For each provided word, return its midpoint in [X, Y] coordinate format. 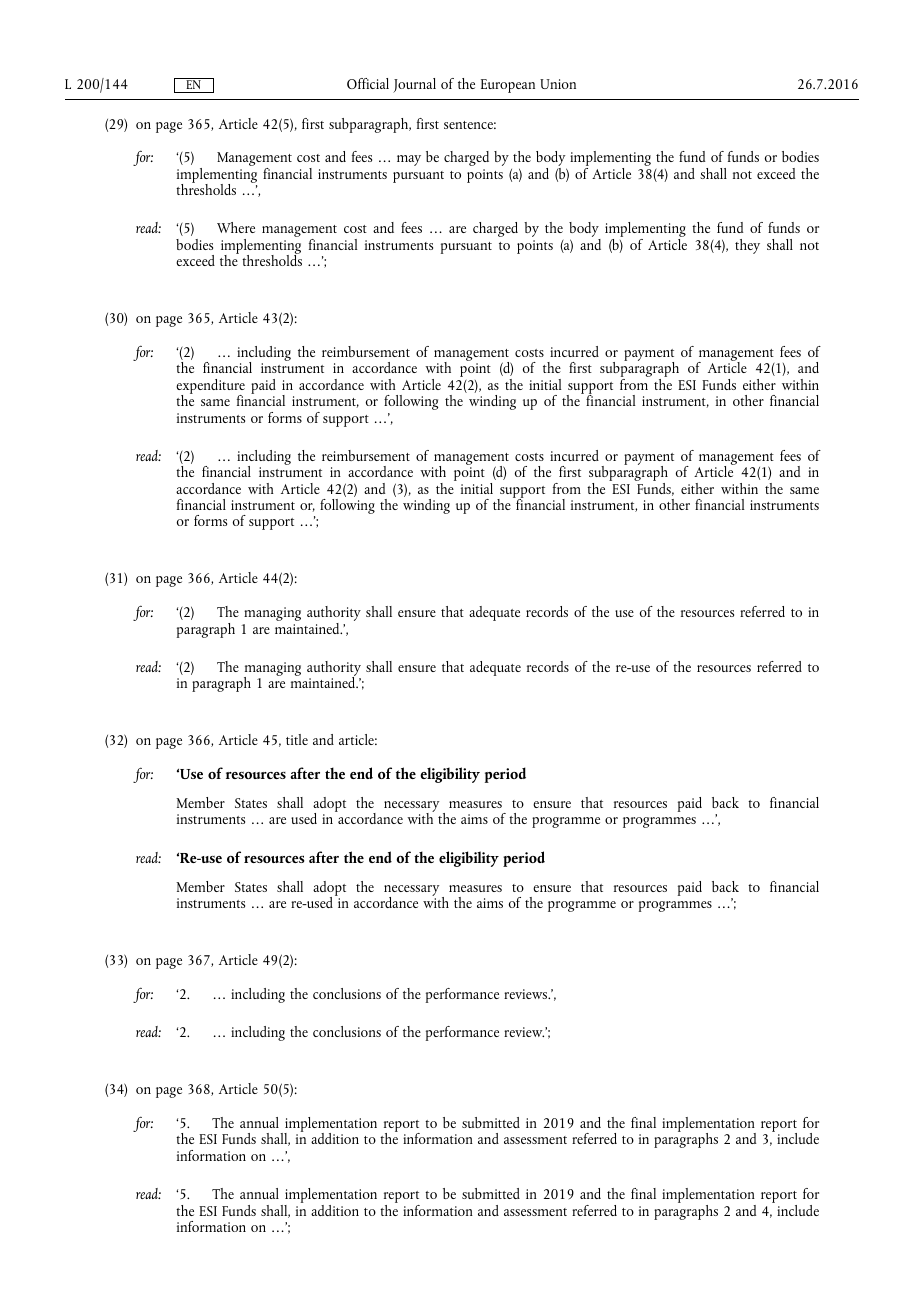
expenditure [210, 387]
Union [558, 84]
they [747, 246]
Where [236, 227]
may [409, 160]
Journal [414, 85]
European [508, 86]
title [297, 739]
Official [368, 83]
